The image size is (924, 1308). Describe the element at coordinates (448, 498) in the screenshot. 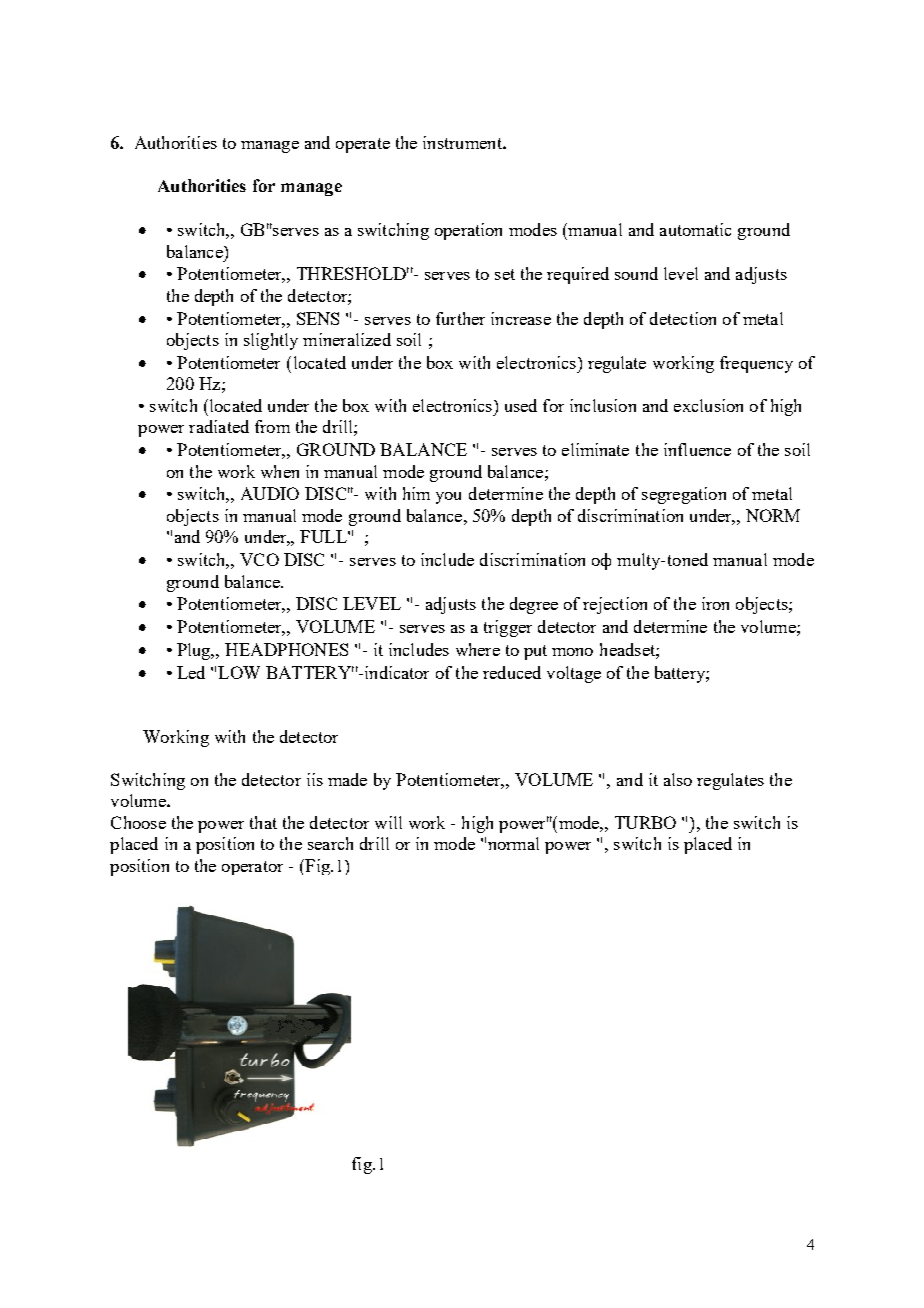

I see `you` at that location.
